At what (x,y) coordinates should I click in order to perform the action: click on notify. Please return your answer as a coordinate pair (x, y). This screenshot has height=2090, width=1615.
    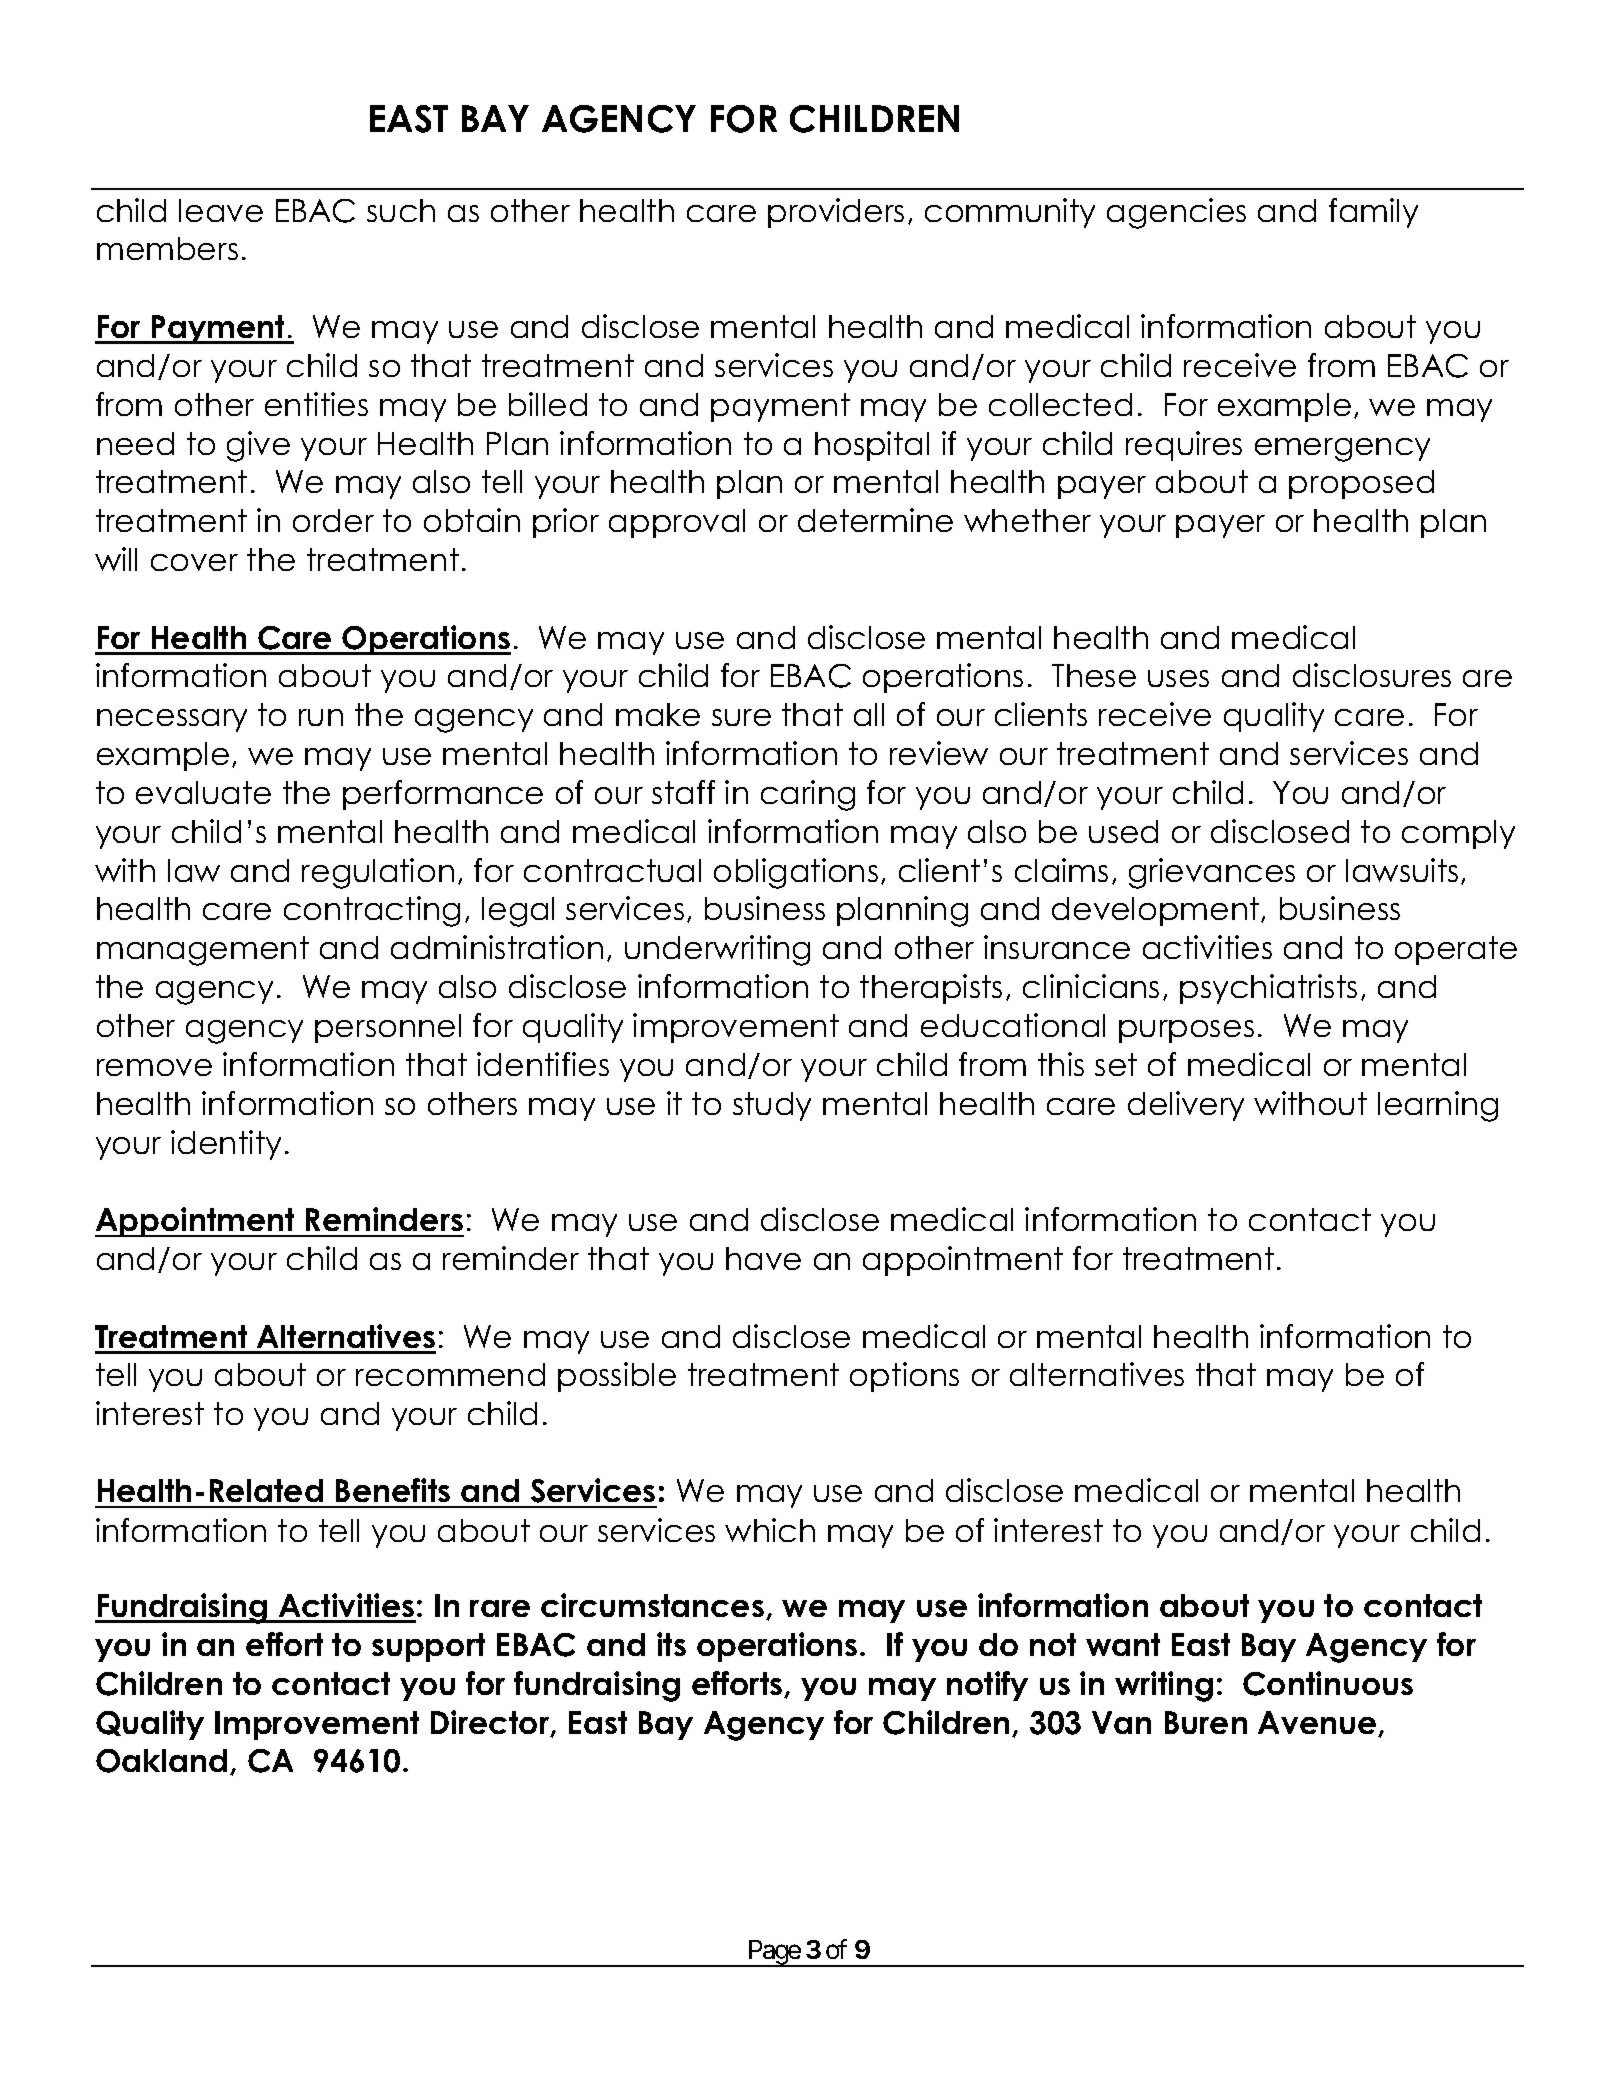
    Looking at the image, I should click on (987, 1686).
